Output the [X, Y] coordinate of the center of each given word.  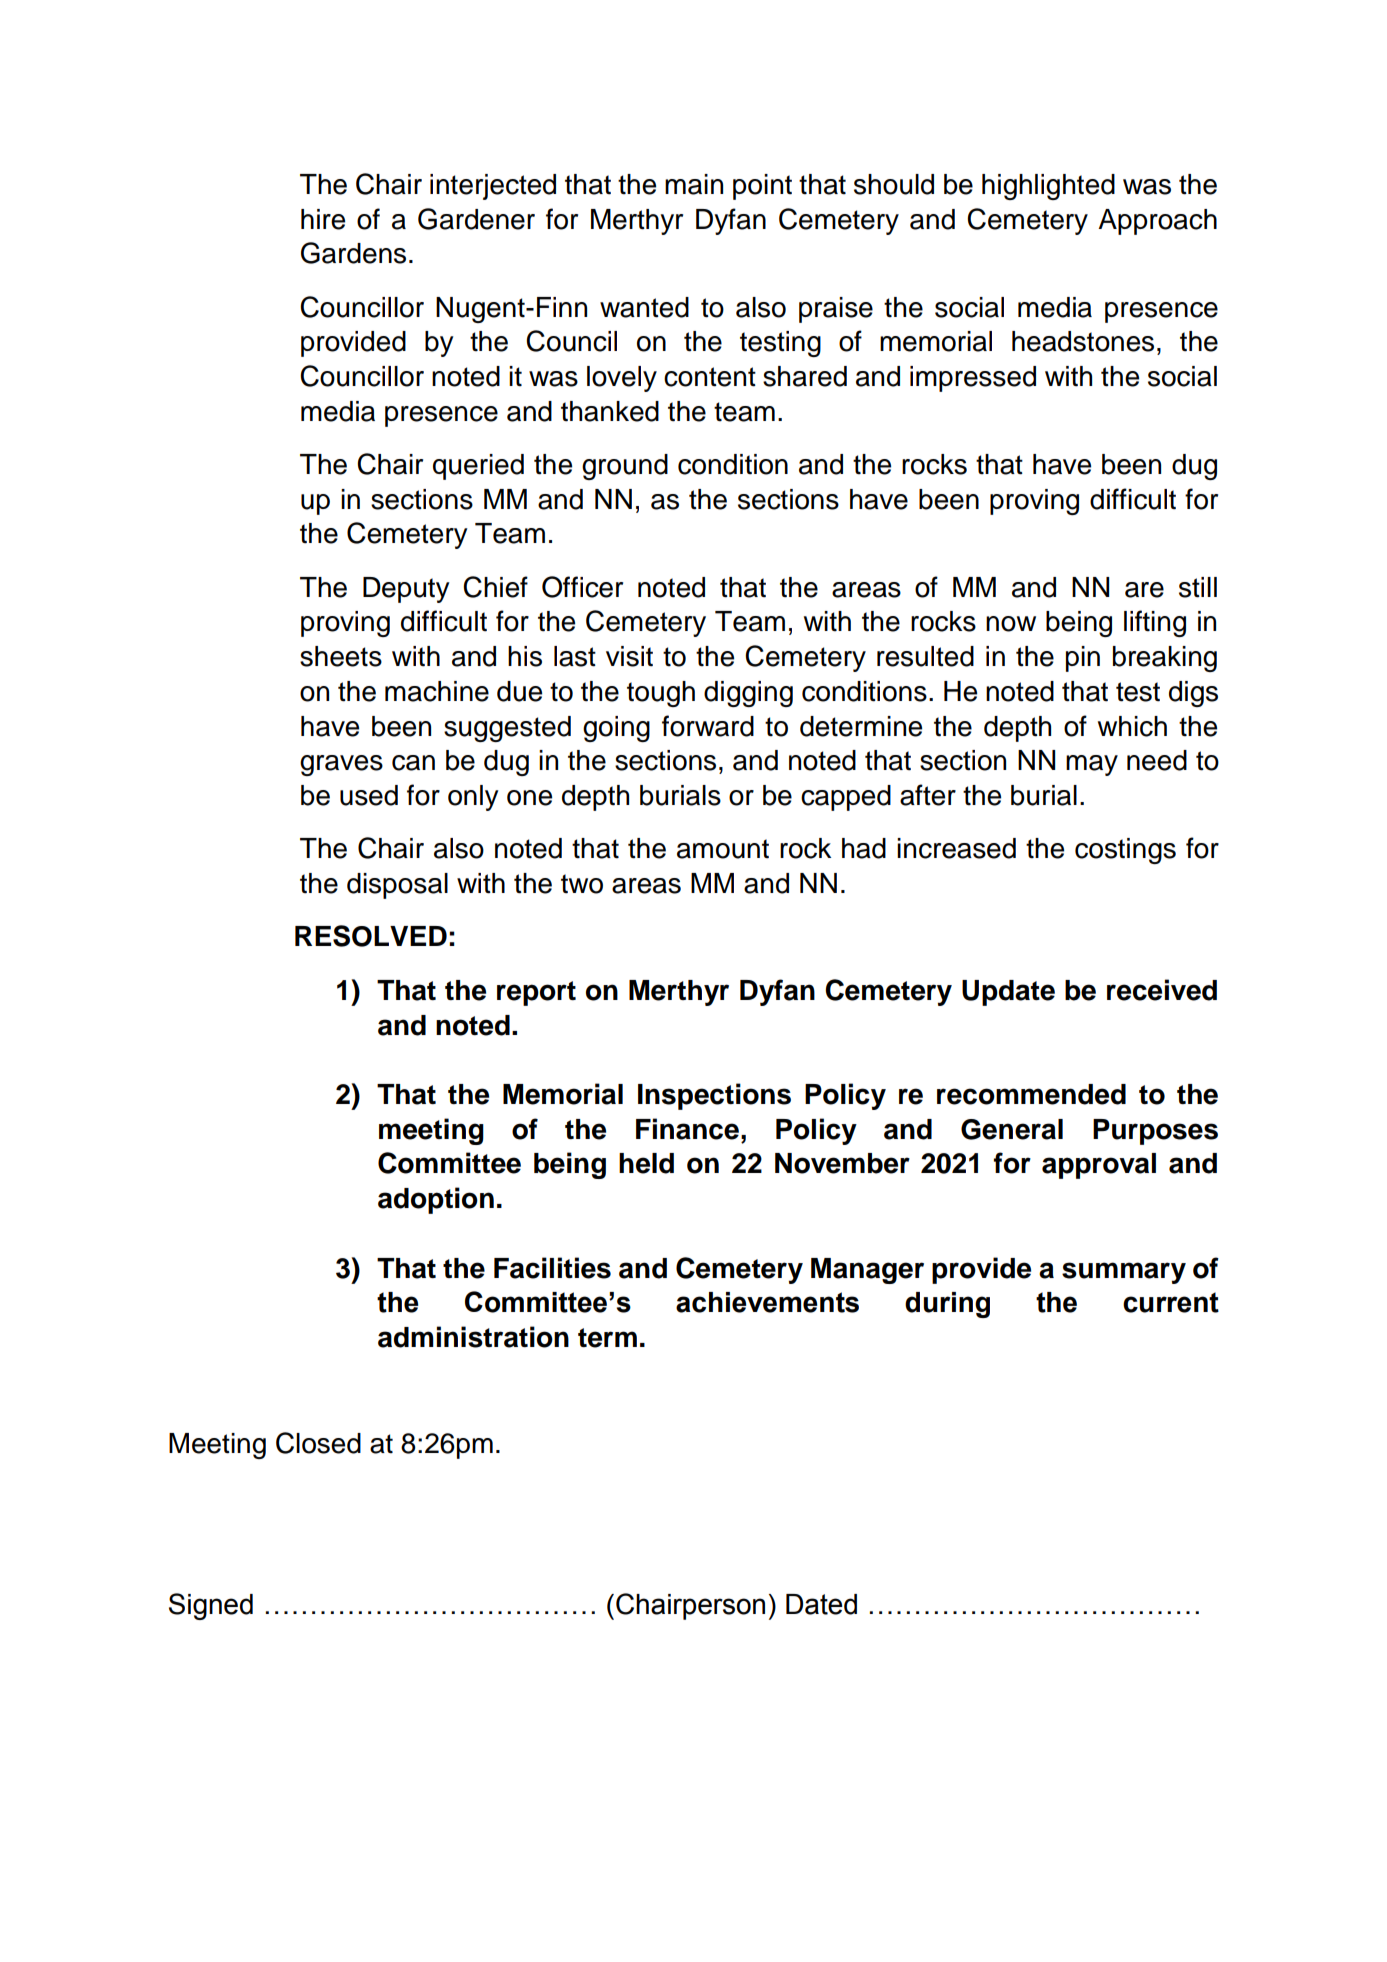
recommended [1031, 1094]
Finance [687, 1129]
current [1171, 1302]
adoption [436, 1200]
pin [1083, 659]
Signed [211, 1606]
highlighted [1048, 187]
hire [323, 219]
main [694, 184]
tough [661, 694]
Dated [821, 1604]
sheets [341, 656]
